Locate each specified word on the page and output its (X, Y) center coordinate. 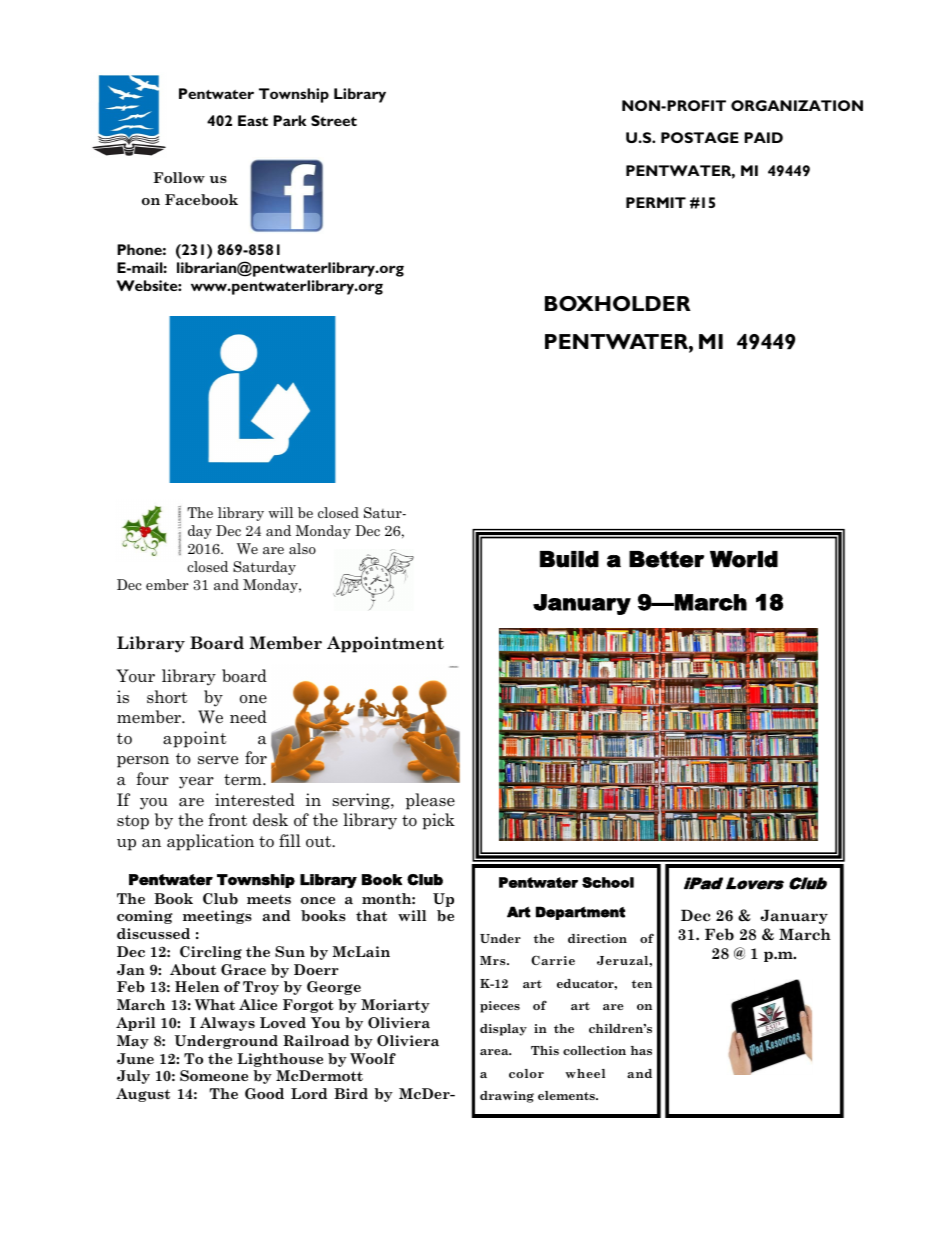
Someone (214, 1075)
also (302, 548)
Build (569, 559)
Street (334, 120)
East (253, 120)
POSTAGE (700, 137)
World (744, 559)
